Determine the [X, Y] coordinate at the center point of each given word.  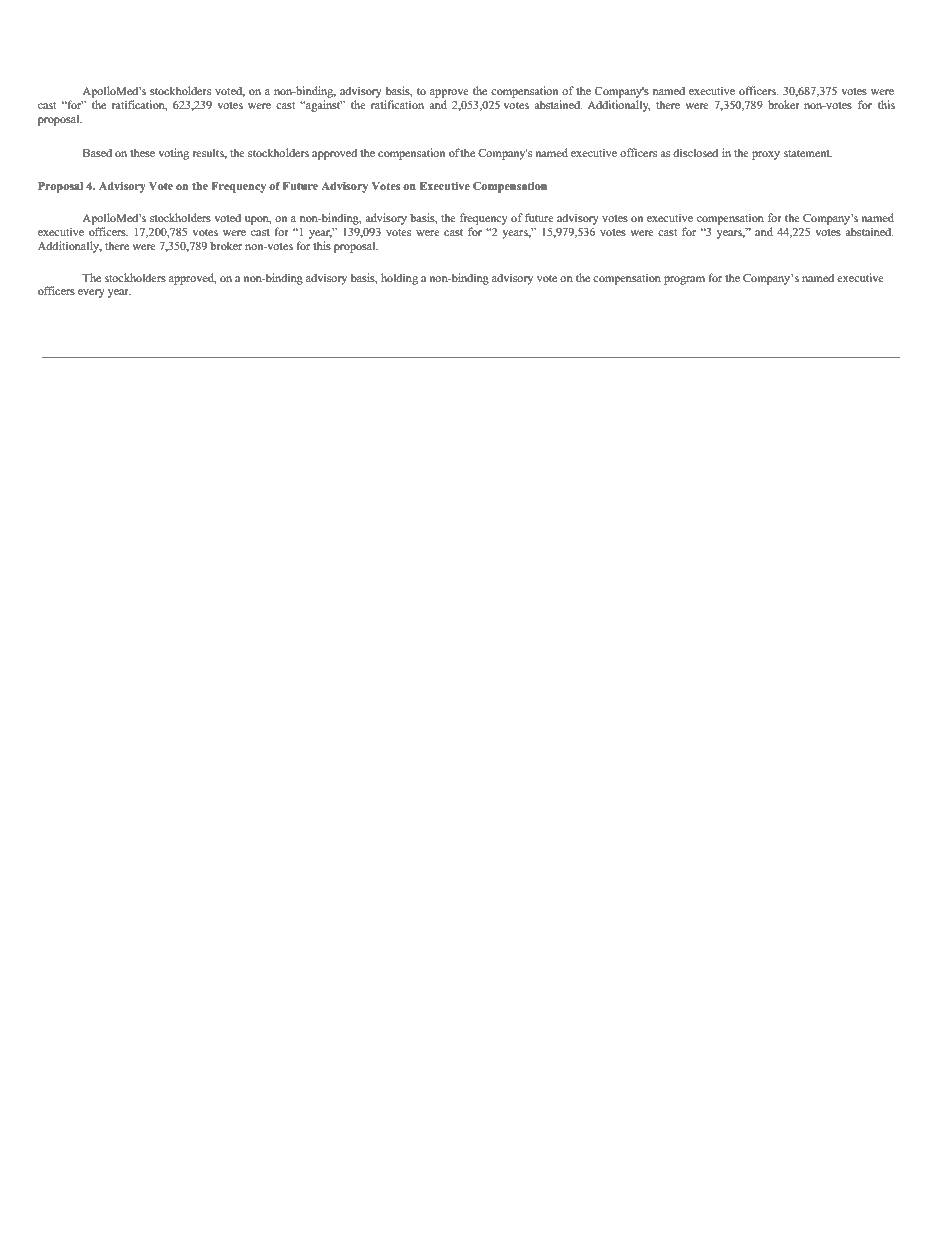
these [142, 152]
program [684, 280]
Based [97, 152]
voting [173, 154]
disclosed [695, 152]
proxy [766, 155]
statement [808, 153]
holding [399, 279]
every [91, 293]
